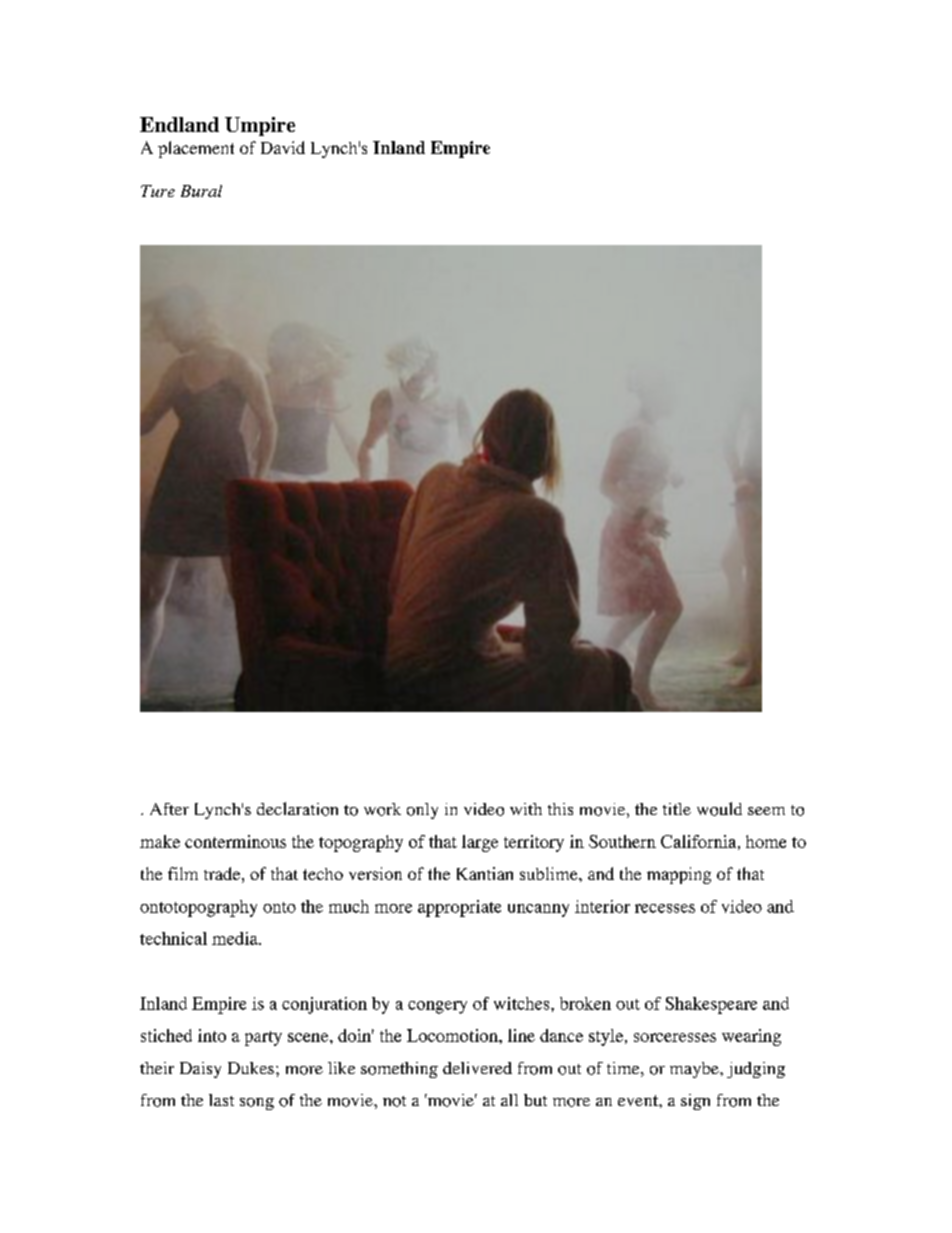 The image size is (952, 1233). I want to click on Umpire, so click(260, 126).
